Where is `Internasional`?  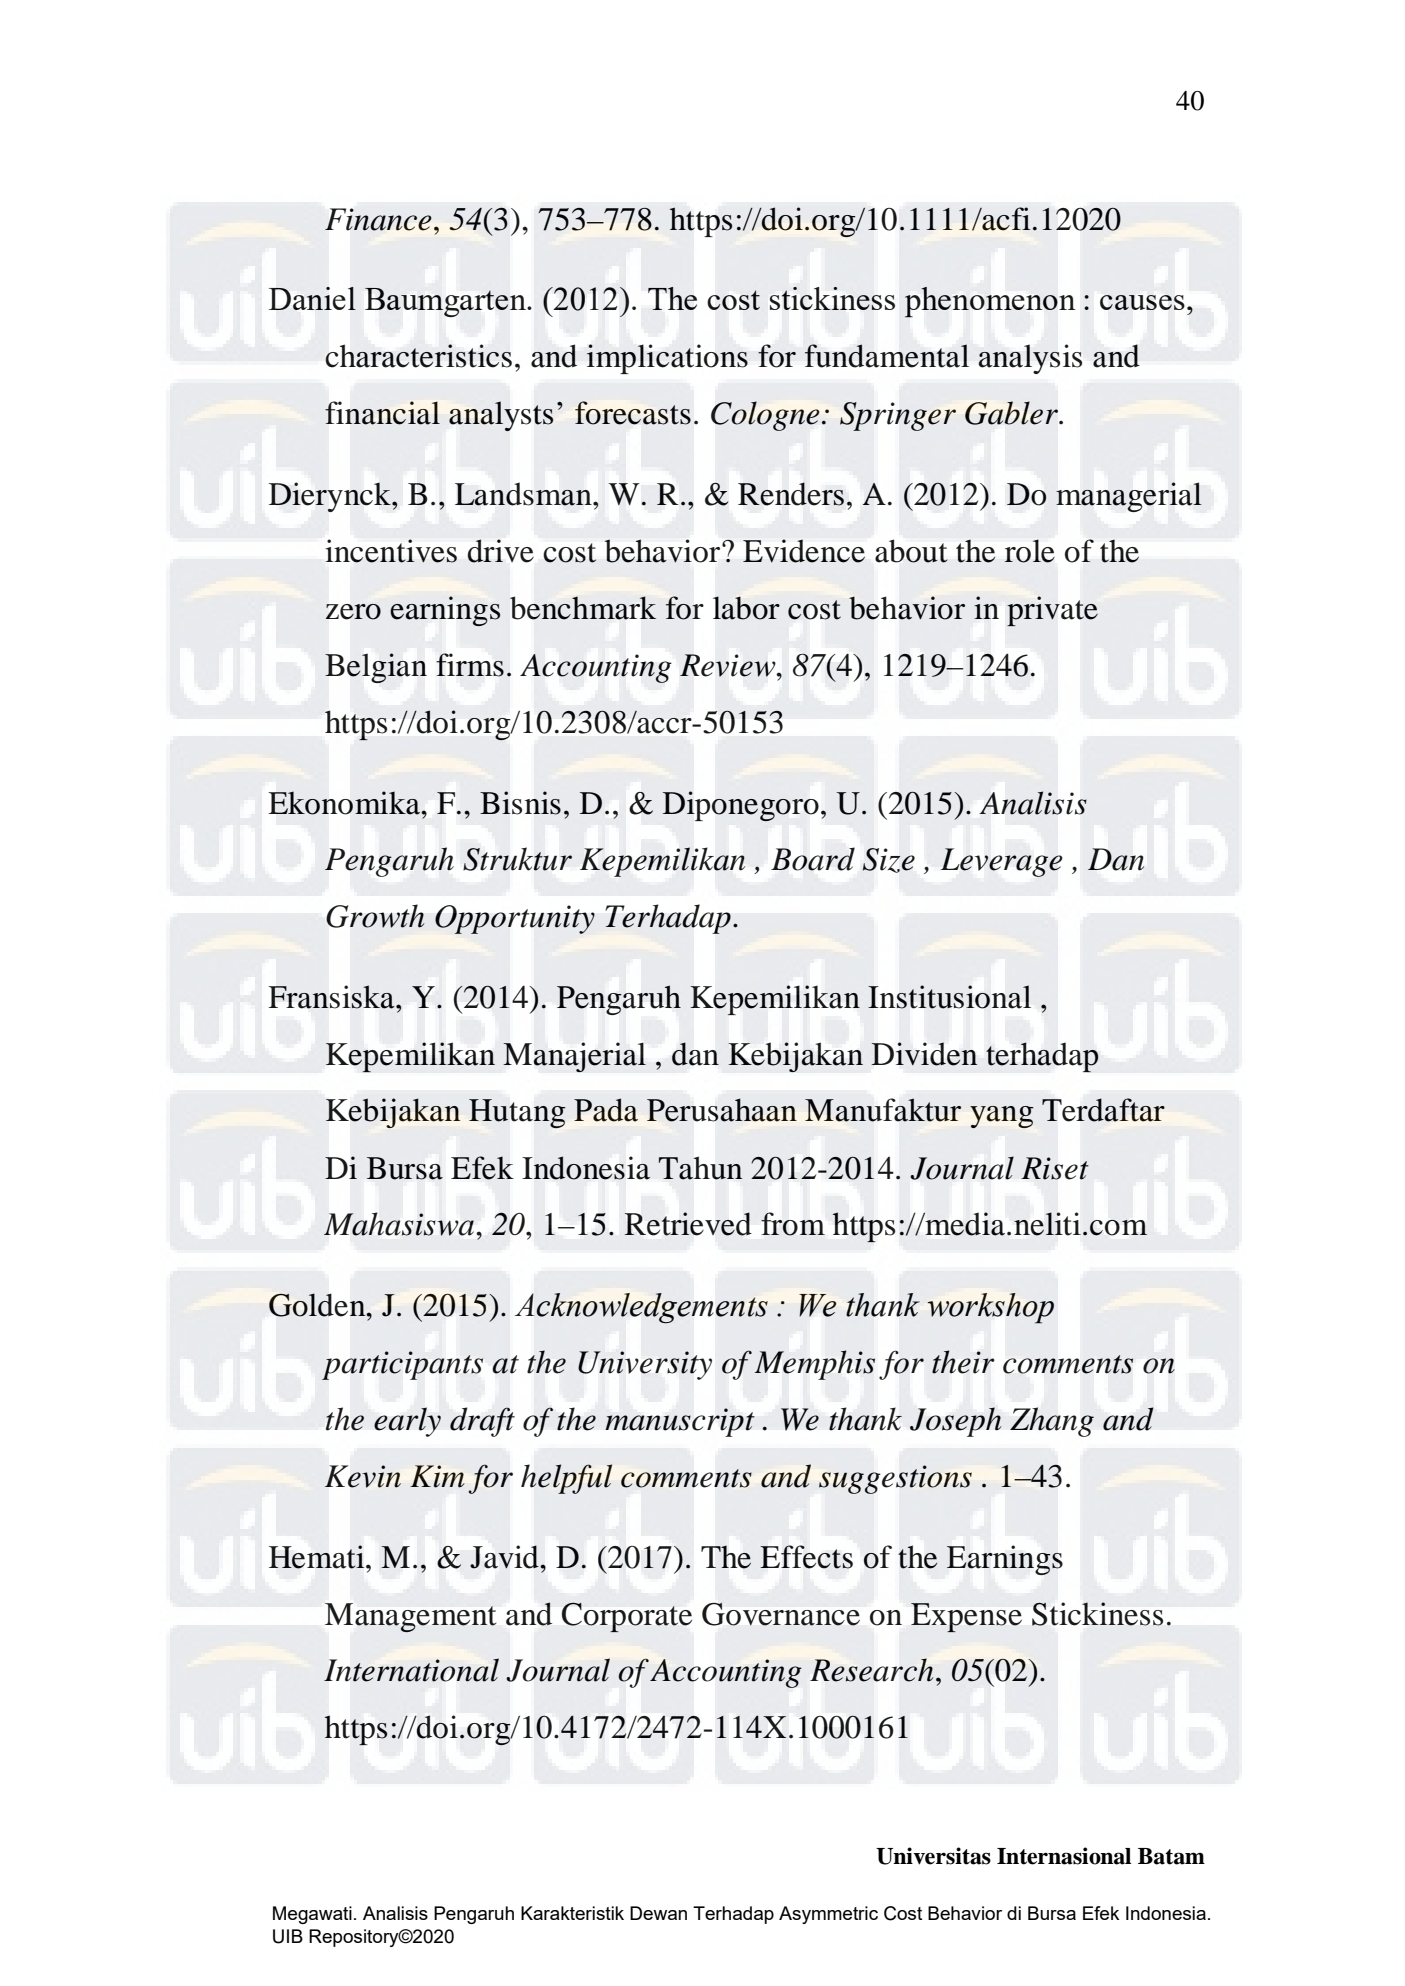
Internasional is located at coordinates (1064, 1856).
